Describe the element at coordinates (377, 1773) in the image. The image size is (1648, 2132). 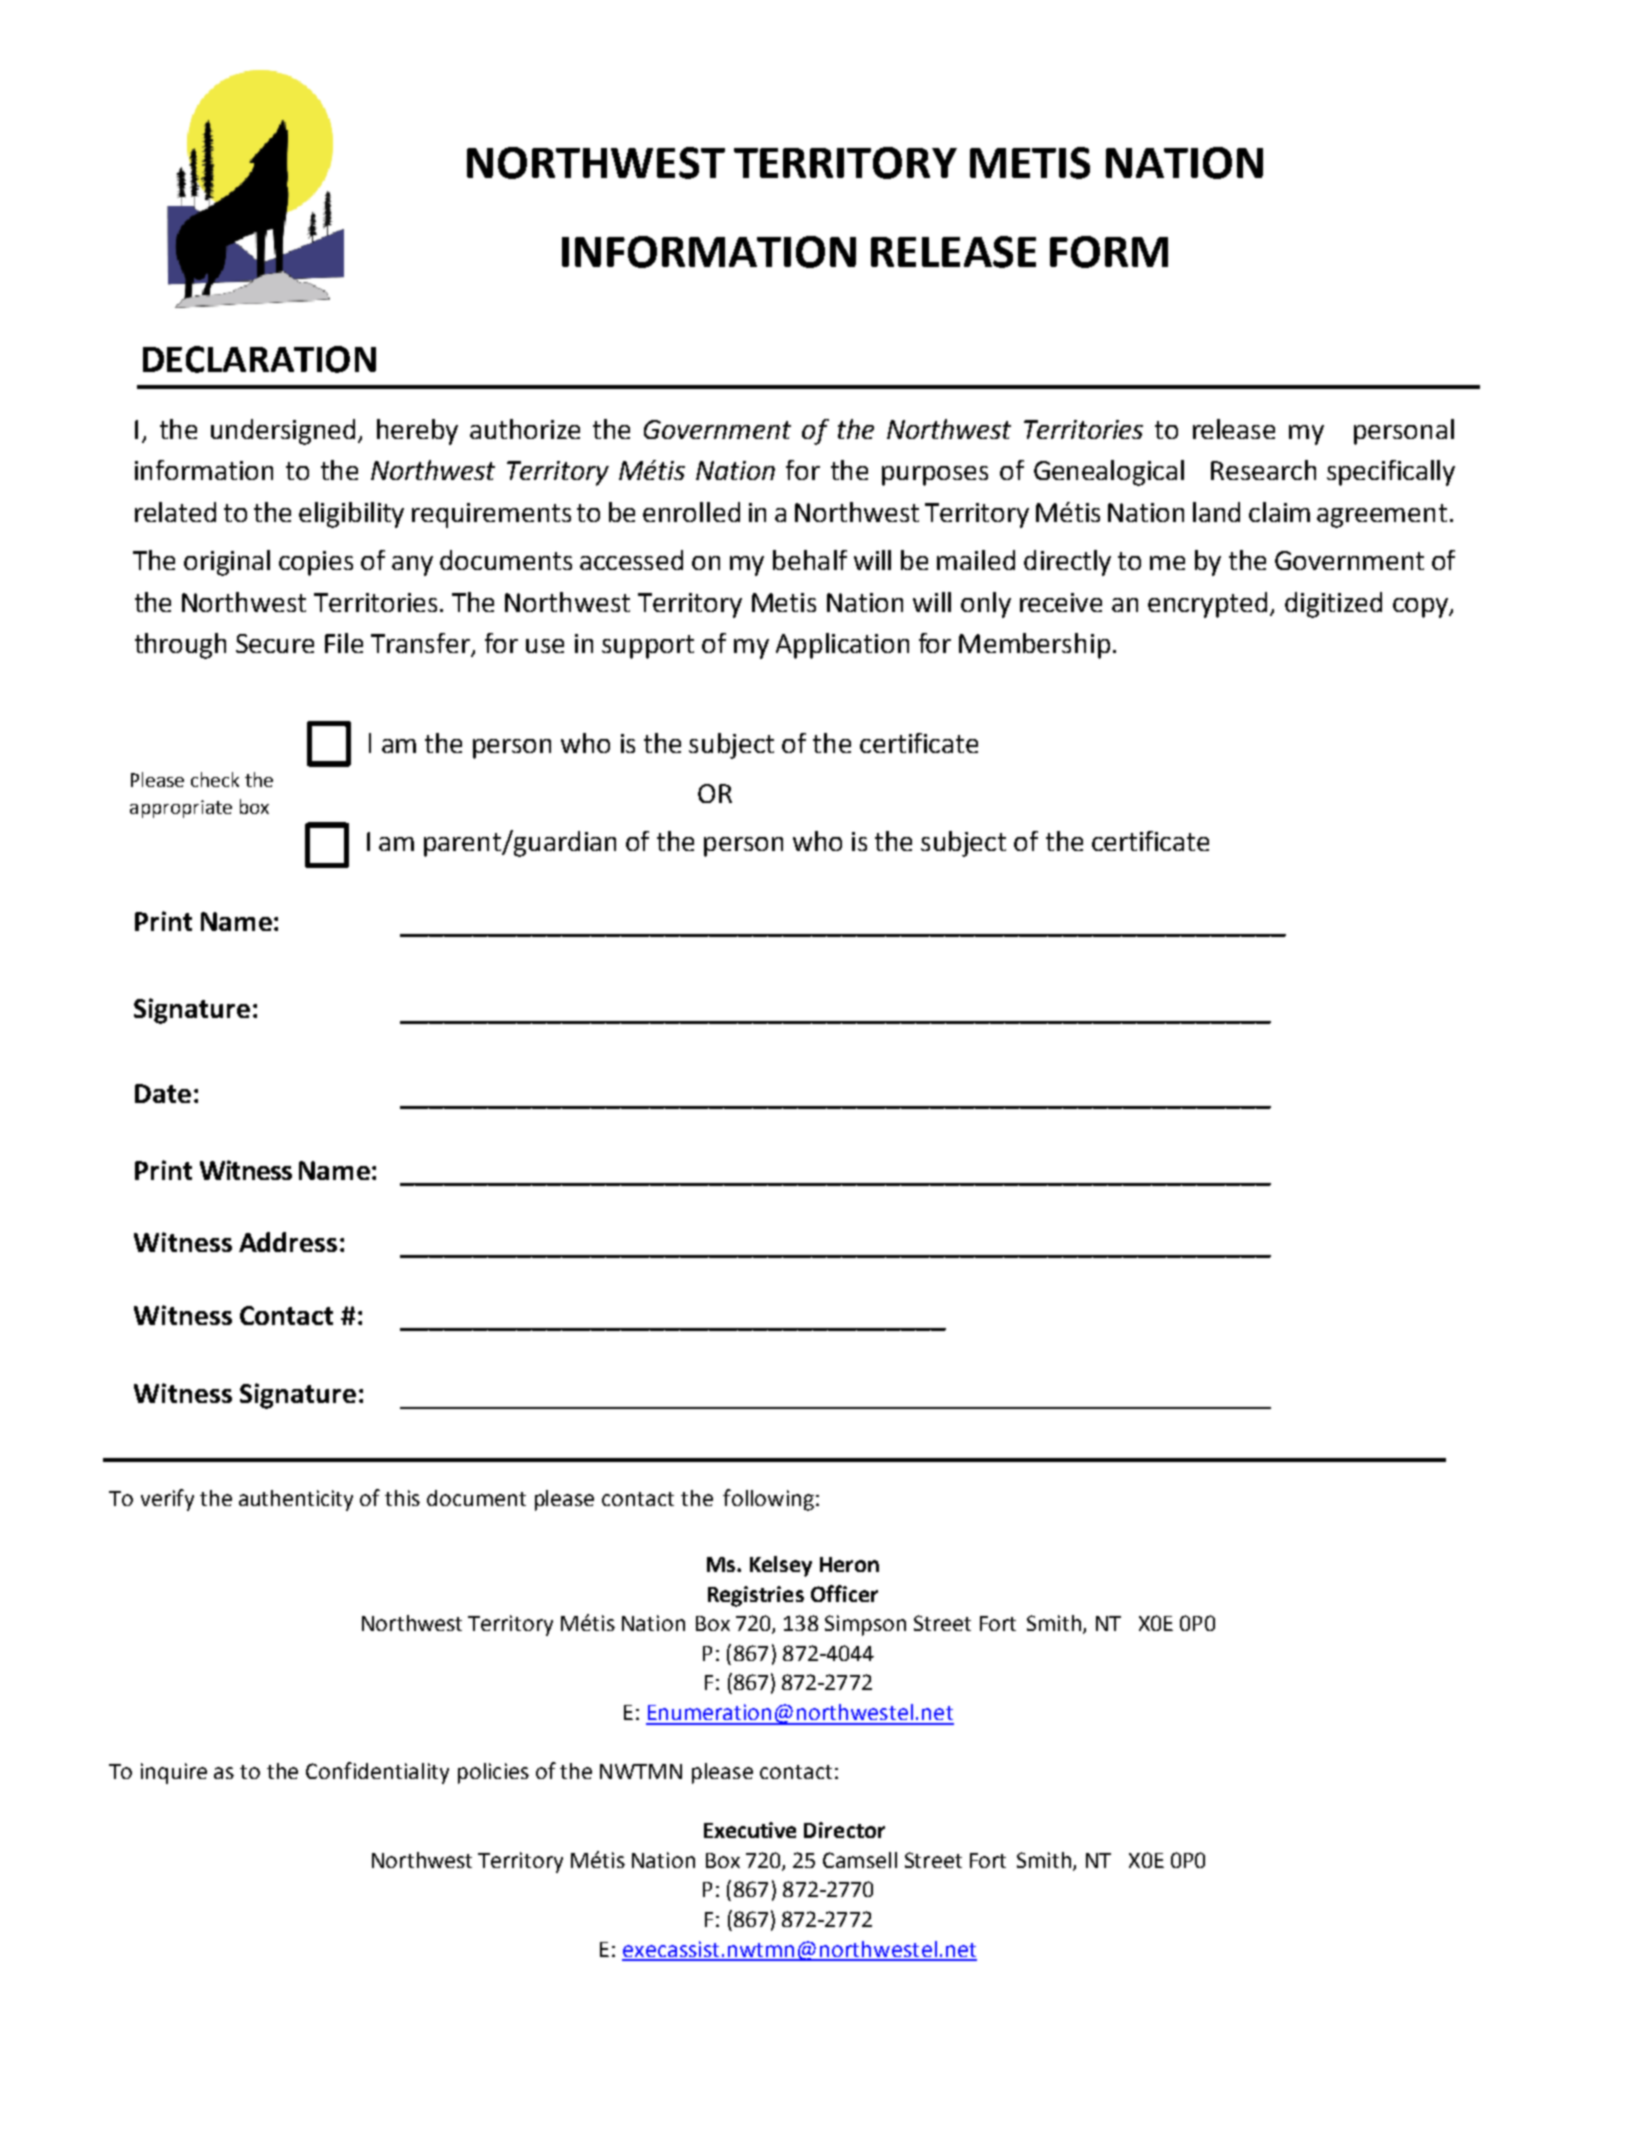
I see `Confidentiality` at that location.
